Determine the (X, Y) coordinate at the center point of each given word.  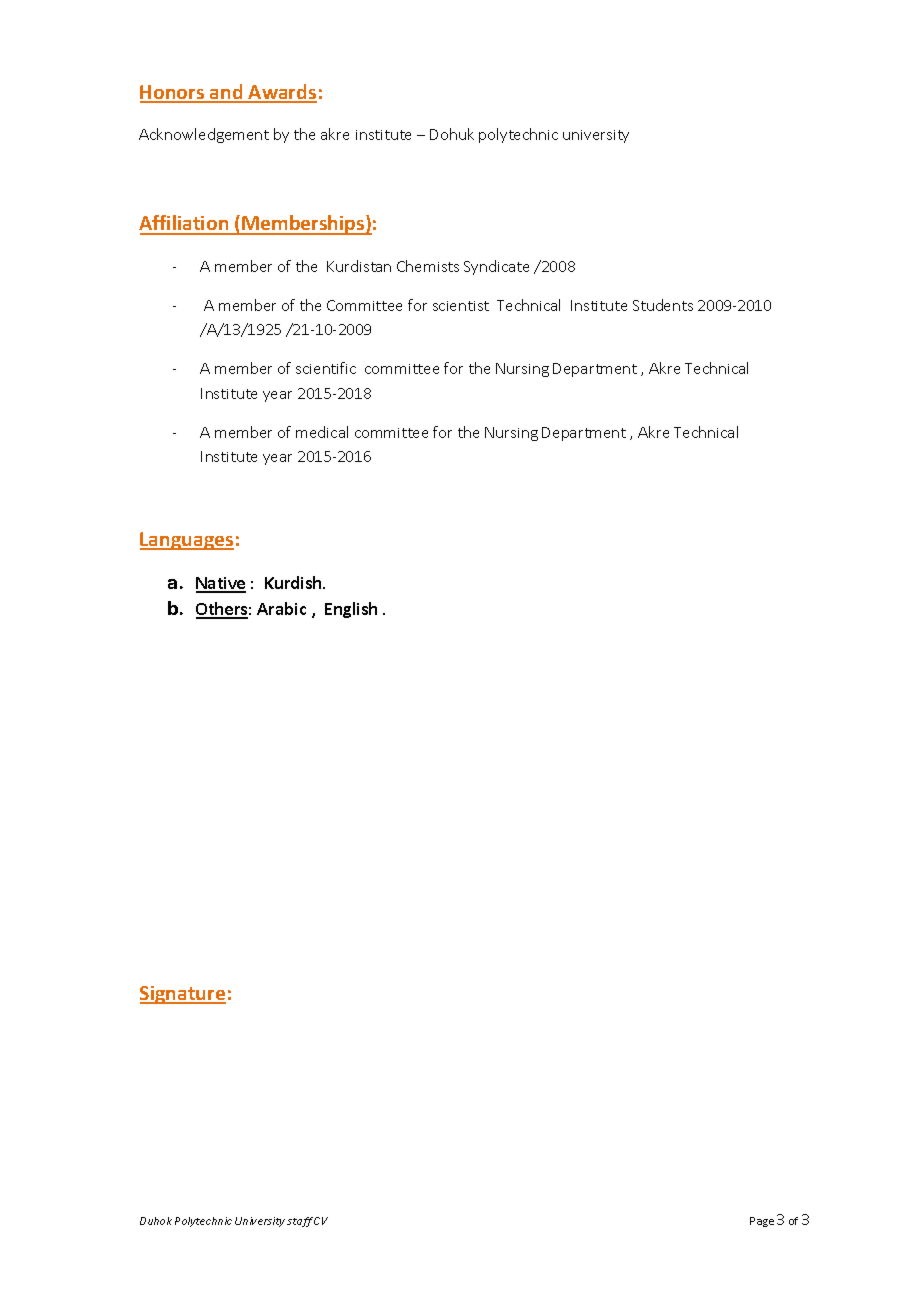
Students (663, 305)
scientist (461, 306)
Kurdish (294, 582)
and (226, 93)
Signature (183, 995)
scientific (326, 368)
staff (300, 1222)
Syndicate (496, 267)
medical (322, 432)
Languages (187, 541)
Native (221, 584)
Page (762, 1222)
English (351, 610)
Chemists (428, 266)
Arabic (281, 608)
